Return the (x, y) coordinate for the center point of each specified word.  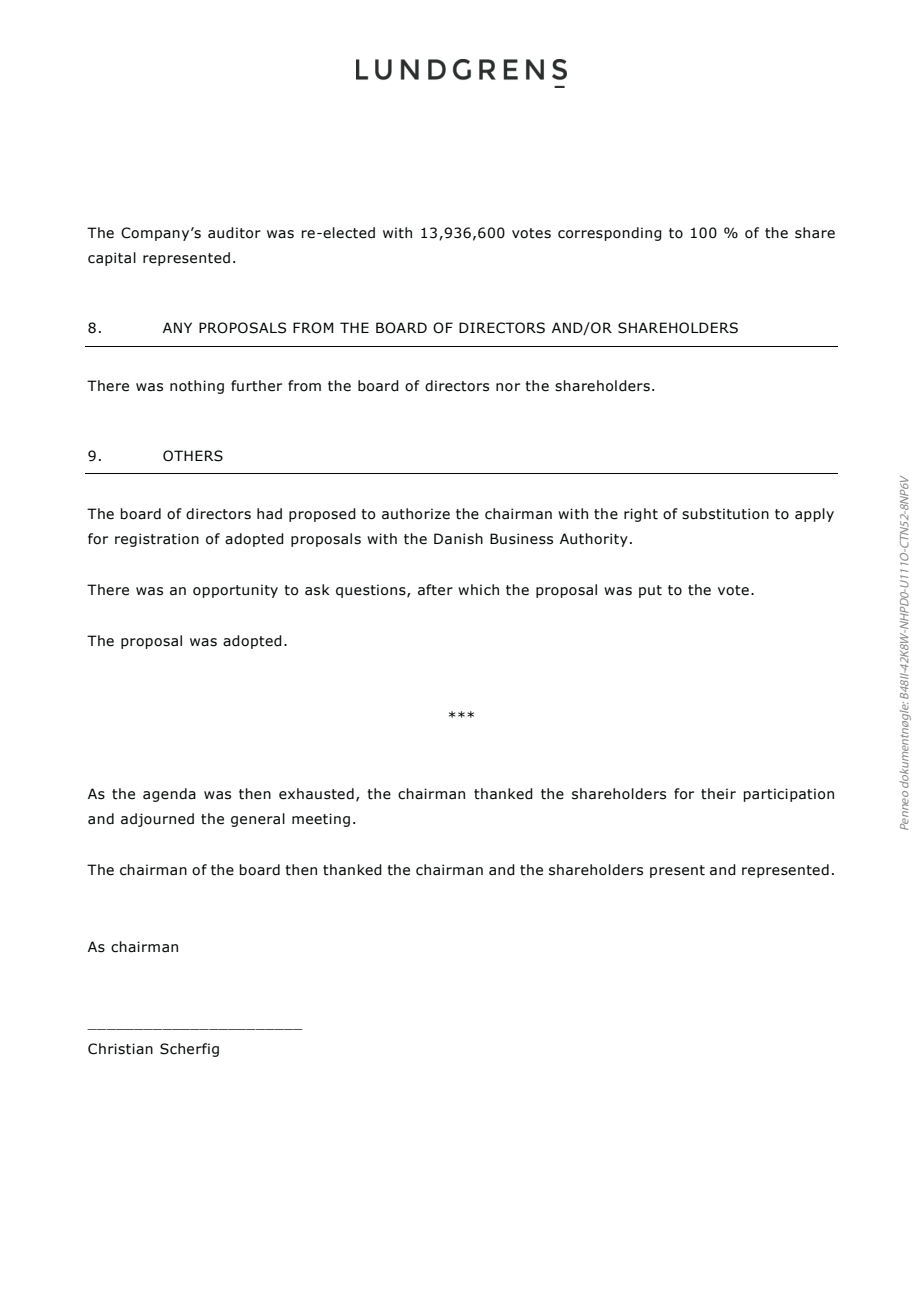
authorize (416, 514)
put (650, 591)
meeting (321, 820)
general (258, 820)
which (478, 590)
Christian (120, 1049)
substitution (725, 514)
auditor (234, 233)
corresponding (610, 234)
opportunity (235, 591)
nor (508, 387)
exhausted (316, 794)
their (718, 794)
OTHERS (193, 456)
